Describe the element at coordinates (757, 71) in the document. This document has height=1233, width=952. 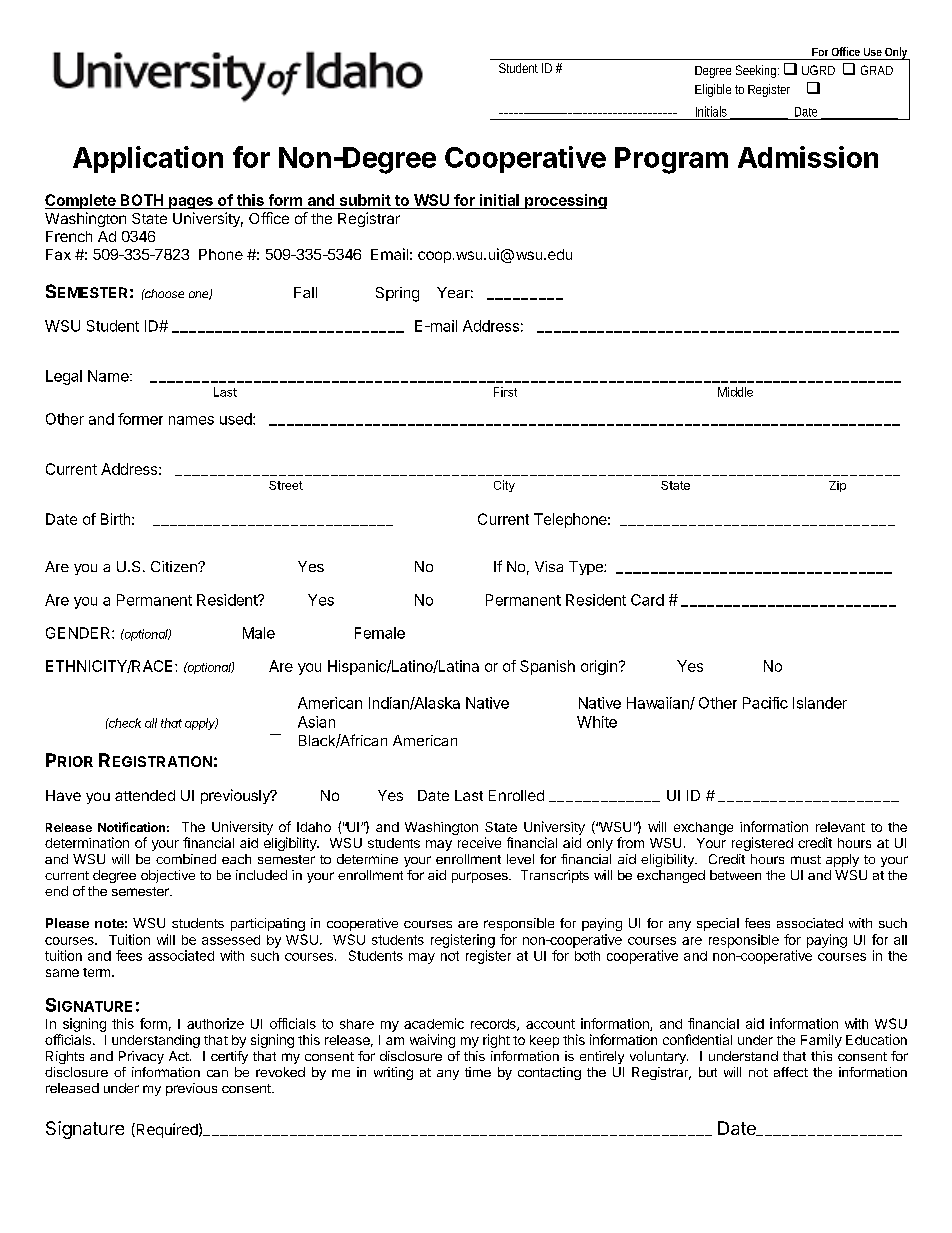
I see `Seeking` at that location.
